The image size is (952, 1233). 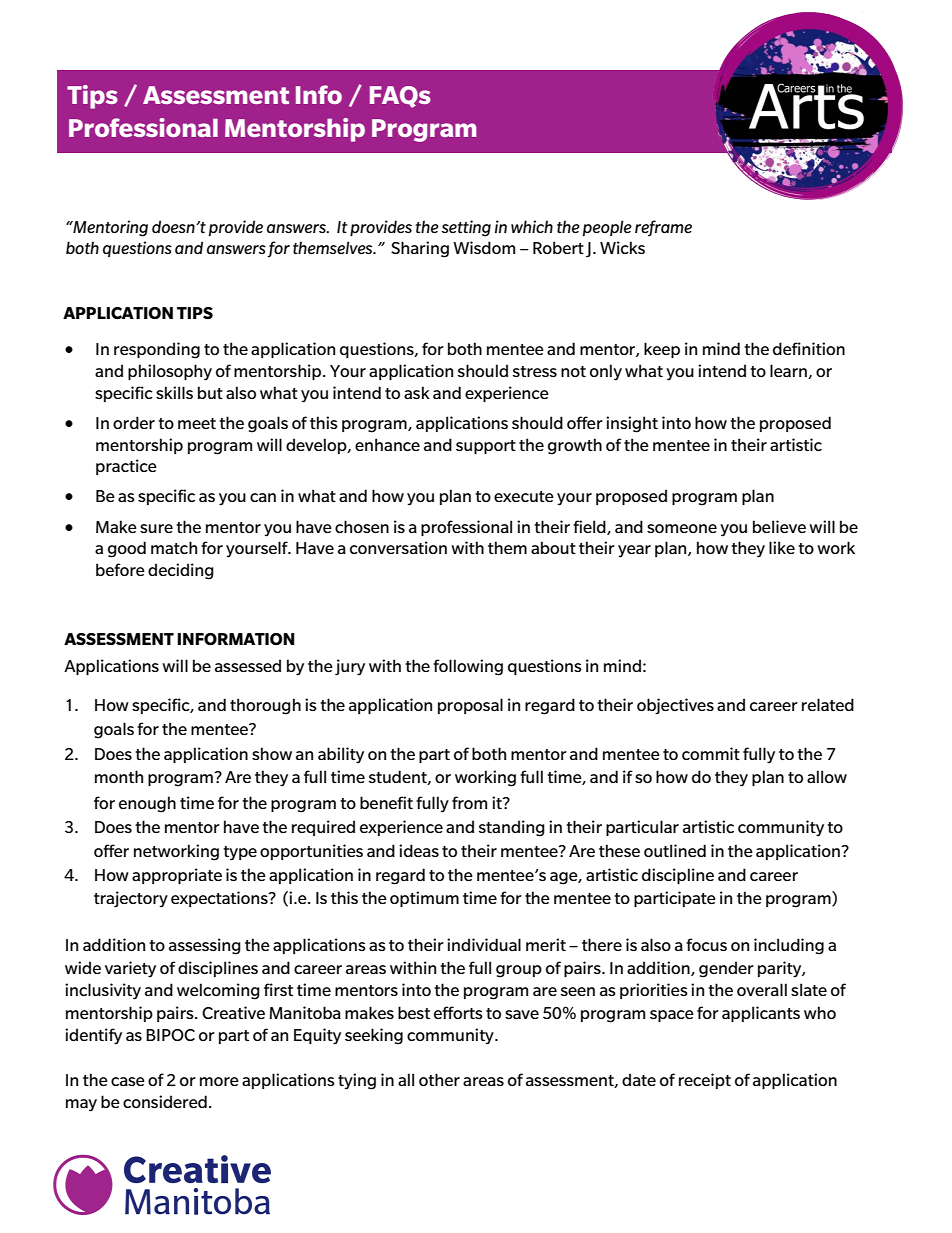 I want to click on enough, so click(x=147, y=804).
